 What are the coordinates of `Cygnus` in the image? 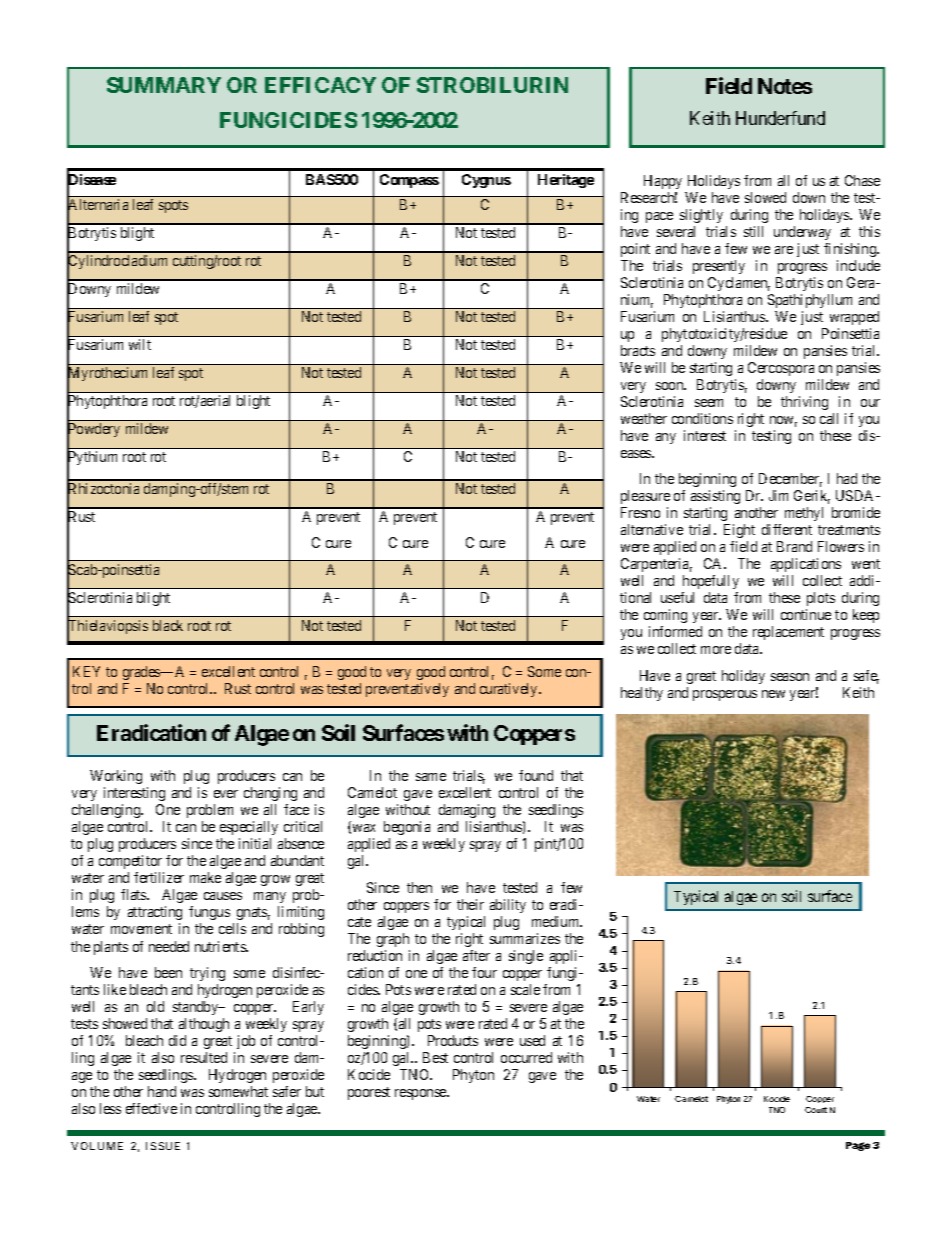 It's located at (486, 181).
